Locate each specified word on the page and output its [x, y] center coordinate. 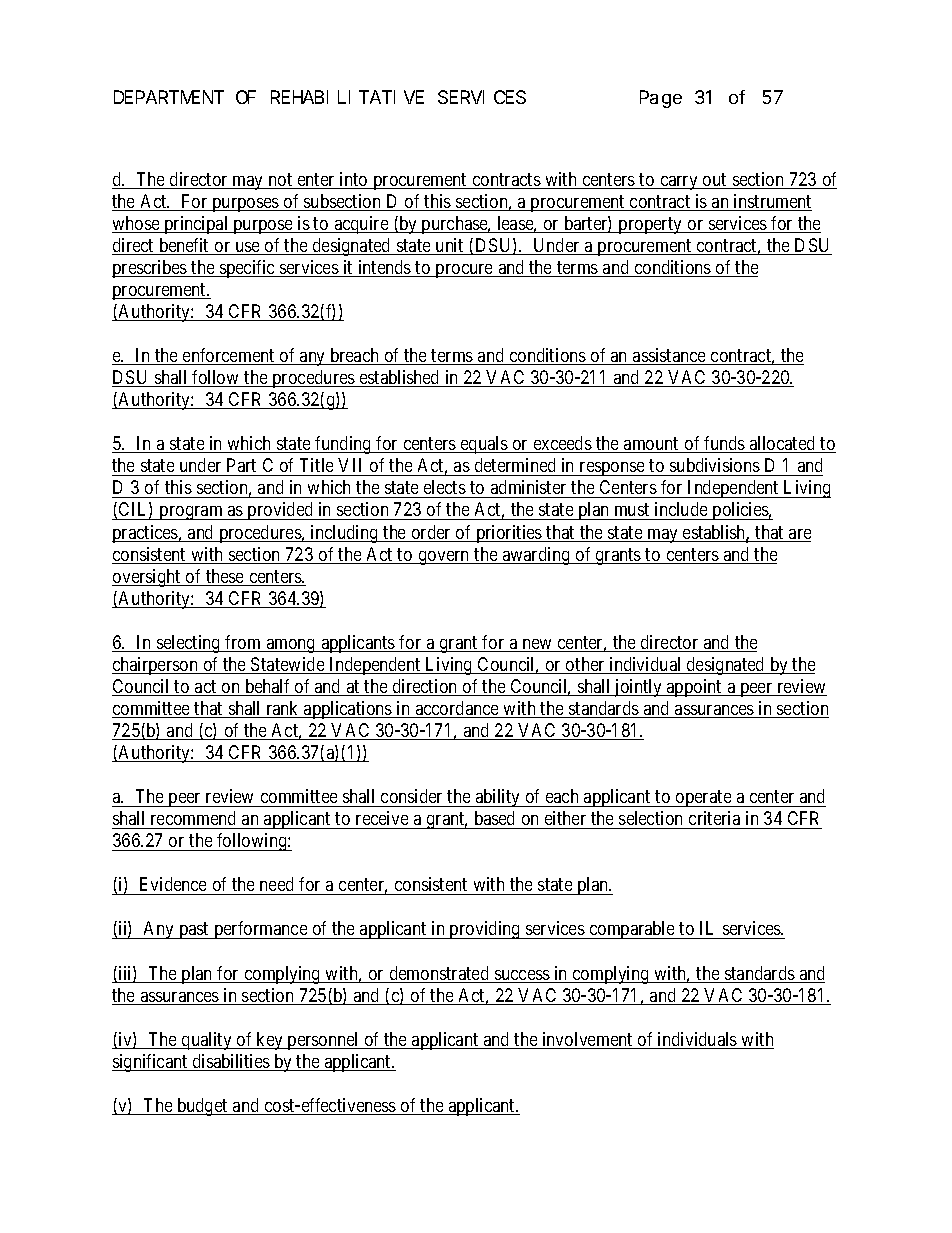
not [280, 181]
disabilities [231, 1062]
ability [498, 798]
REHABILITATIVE [347, 98]
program [191, 513]
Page [661, 100]
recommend [193, 818]
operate [704, 798]
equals [484, 445]
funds [725, 444]
